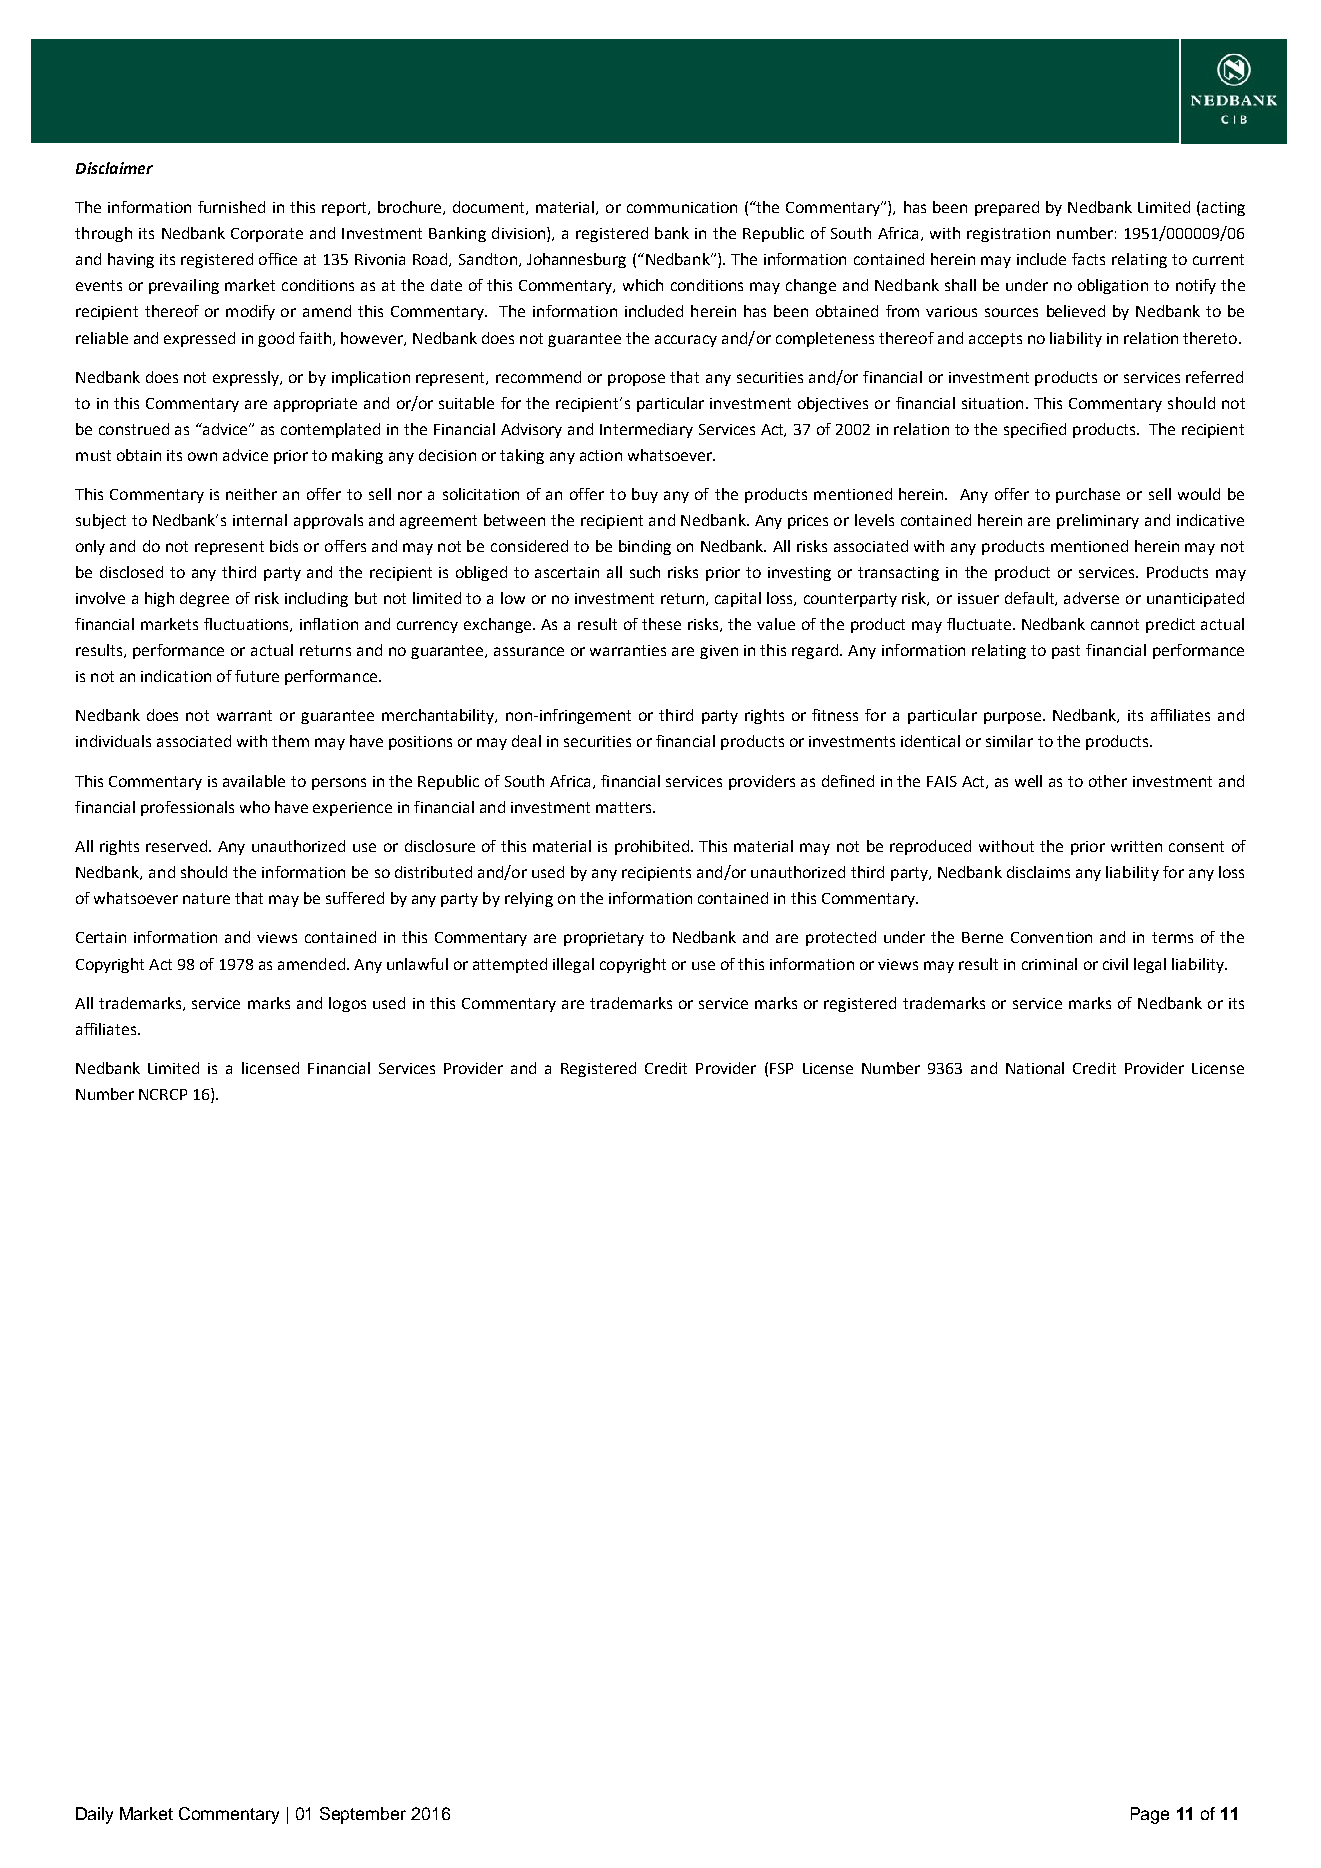 The height and width of the page is (1868, 1321). Describe the element at coordinates (417, 964) in the page. I see `unlawful` at that location.
